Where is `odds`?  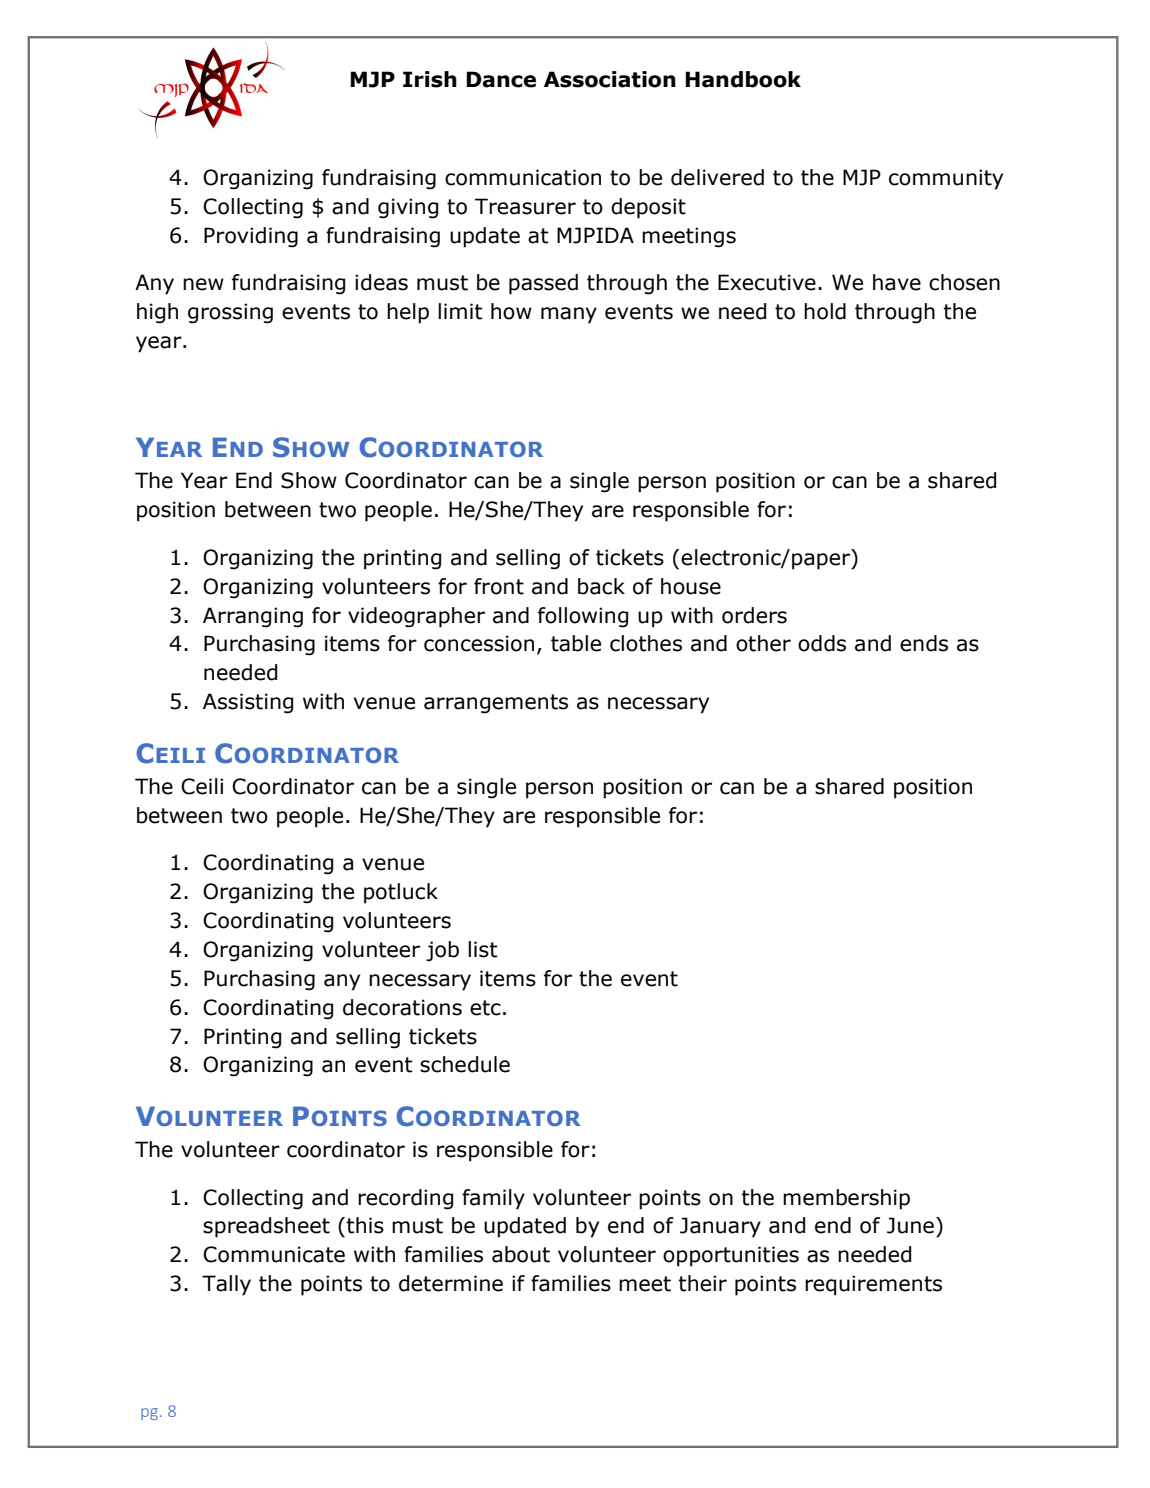
odds is located at coordinates (822, 643).
